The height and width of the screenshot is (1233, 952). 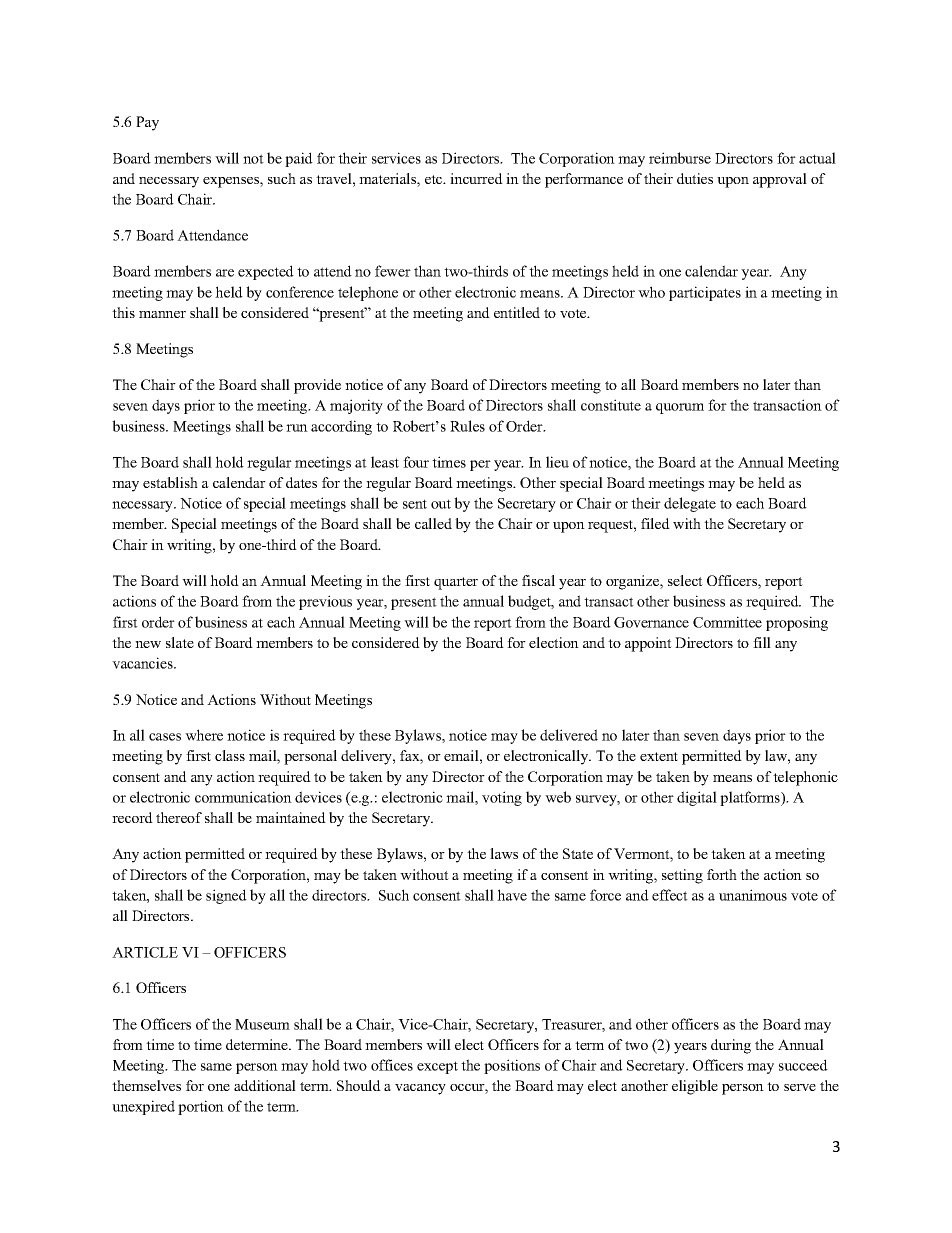 What do you see at coordinates (722, 874) in the screenshot?
I see `forth` at bounding box center [722, 874].
